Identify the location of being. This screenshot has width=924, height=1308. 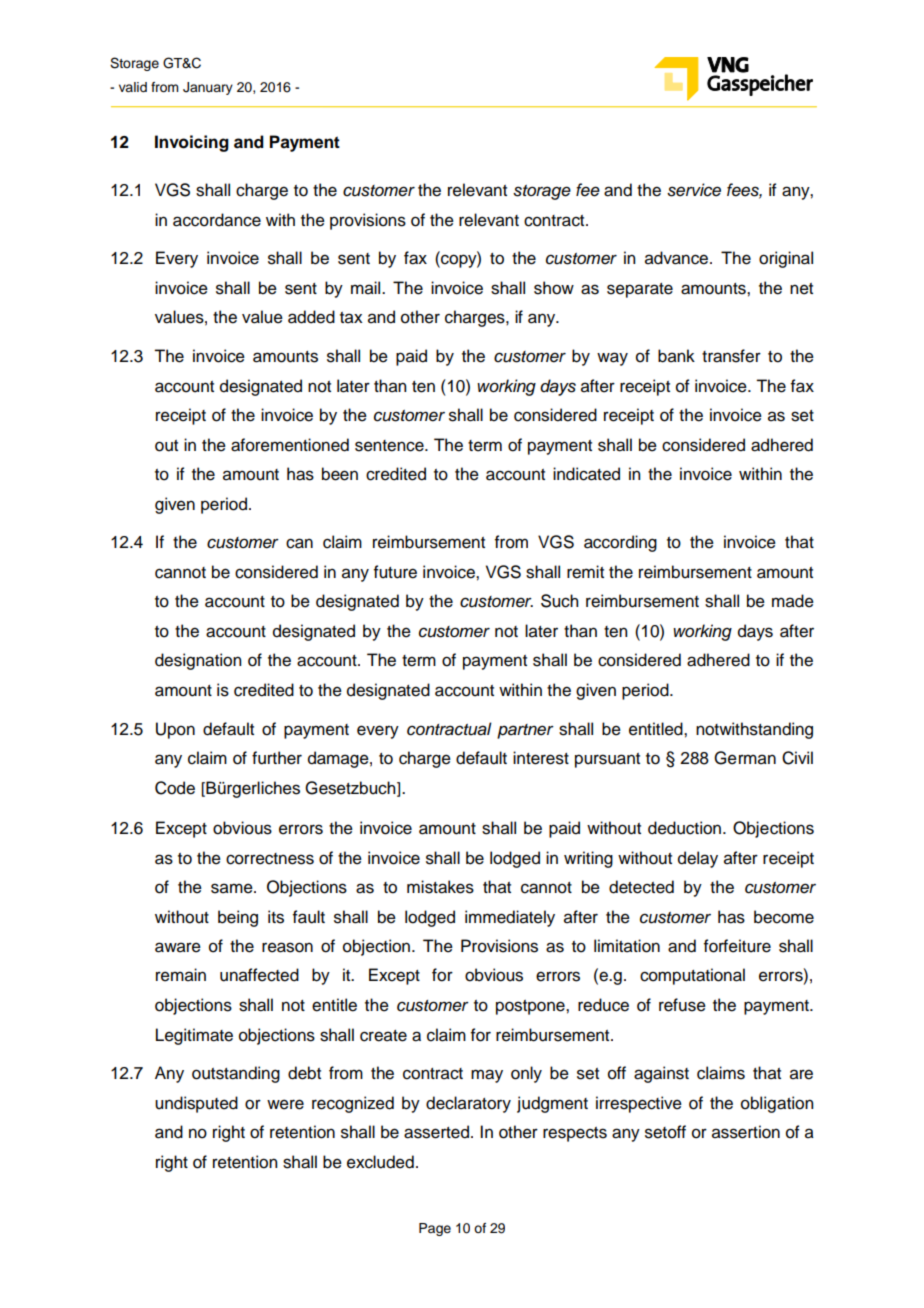
(238, 918).
